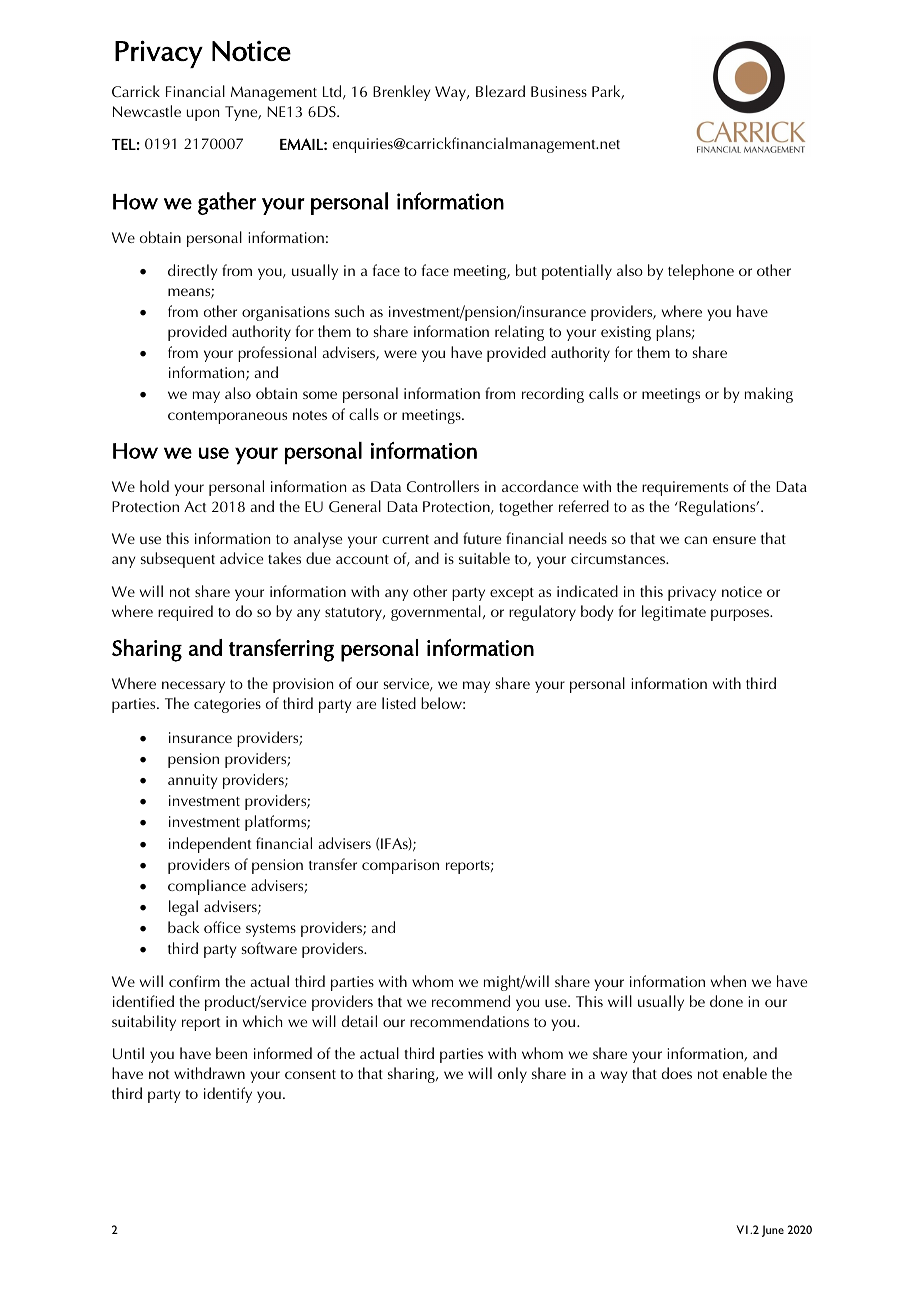  Describe the element at coordinates (685, 488) in the document. I see `requirements` at that location.
